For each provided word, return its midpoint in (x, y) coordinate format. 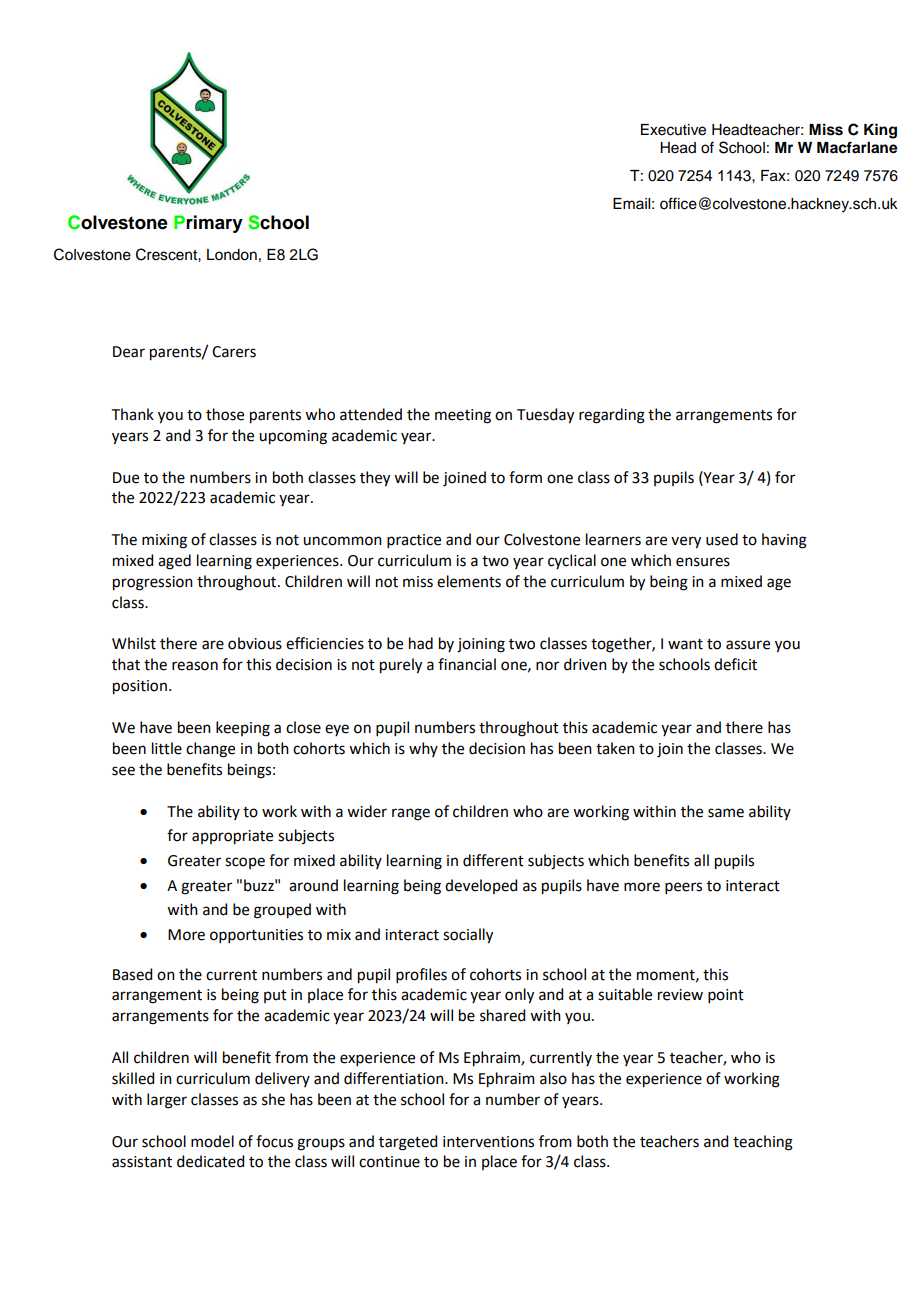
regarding (612, 416)
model (212, 1141)
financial (467, 664)
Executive (673, 130)
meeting (463, 416)
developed (481, 886)
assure (748, 645)
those (225, 414)
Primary (208, 224)
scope (245, 863)
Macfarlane (857, 147)
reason (195, 666)
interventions (488, 1142)
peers (683, 888)
